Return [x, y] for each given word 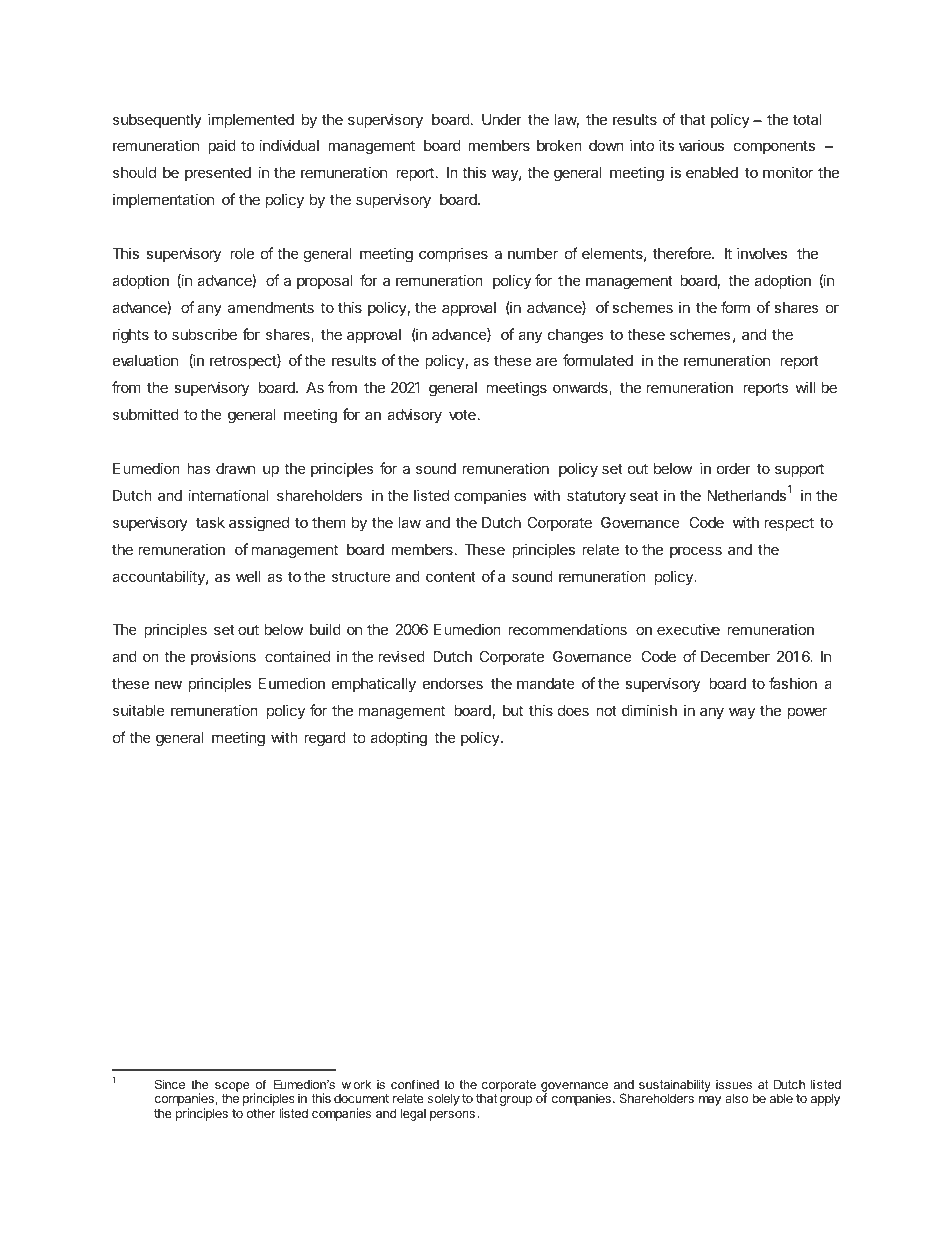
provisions [223, 657]
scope [232, 1088]
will [805, 387]
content [451, 576]
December [735, 656]
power [807, 713]
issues [734, 1084]
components [774, 147]
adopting [398, 739]
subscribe [204, 334]
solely [444, 1099]
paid [222, 146]
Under [502, 119]
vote [462, 414]
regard [325, 739]
